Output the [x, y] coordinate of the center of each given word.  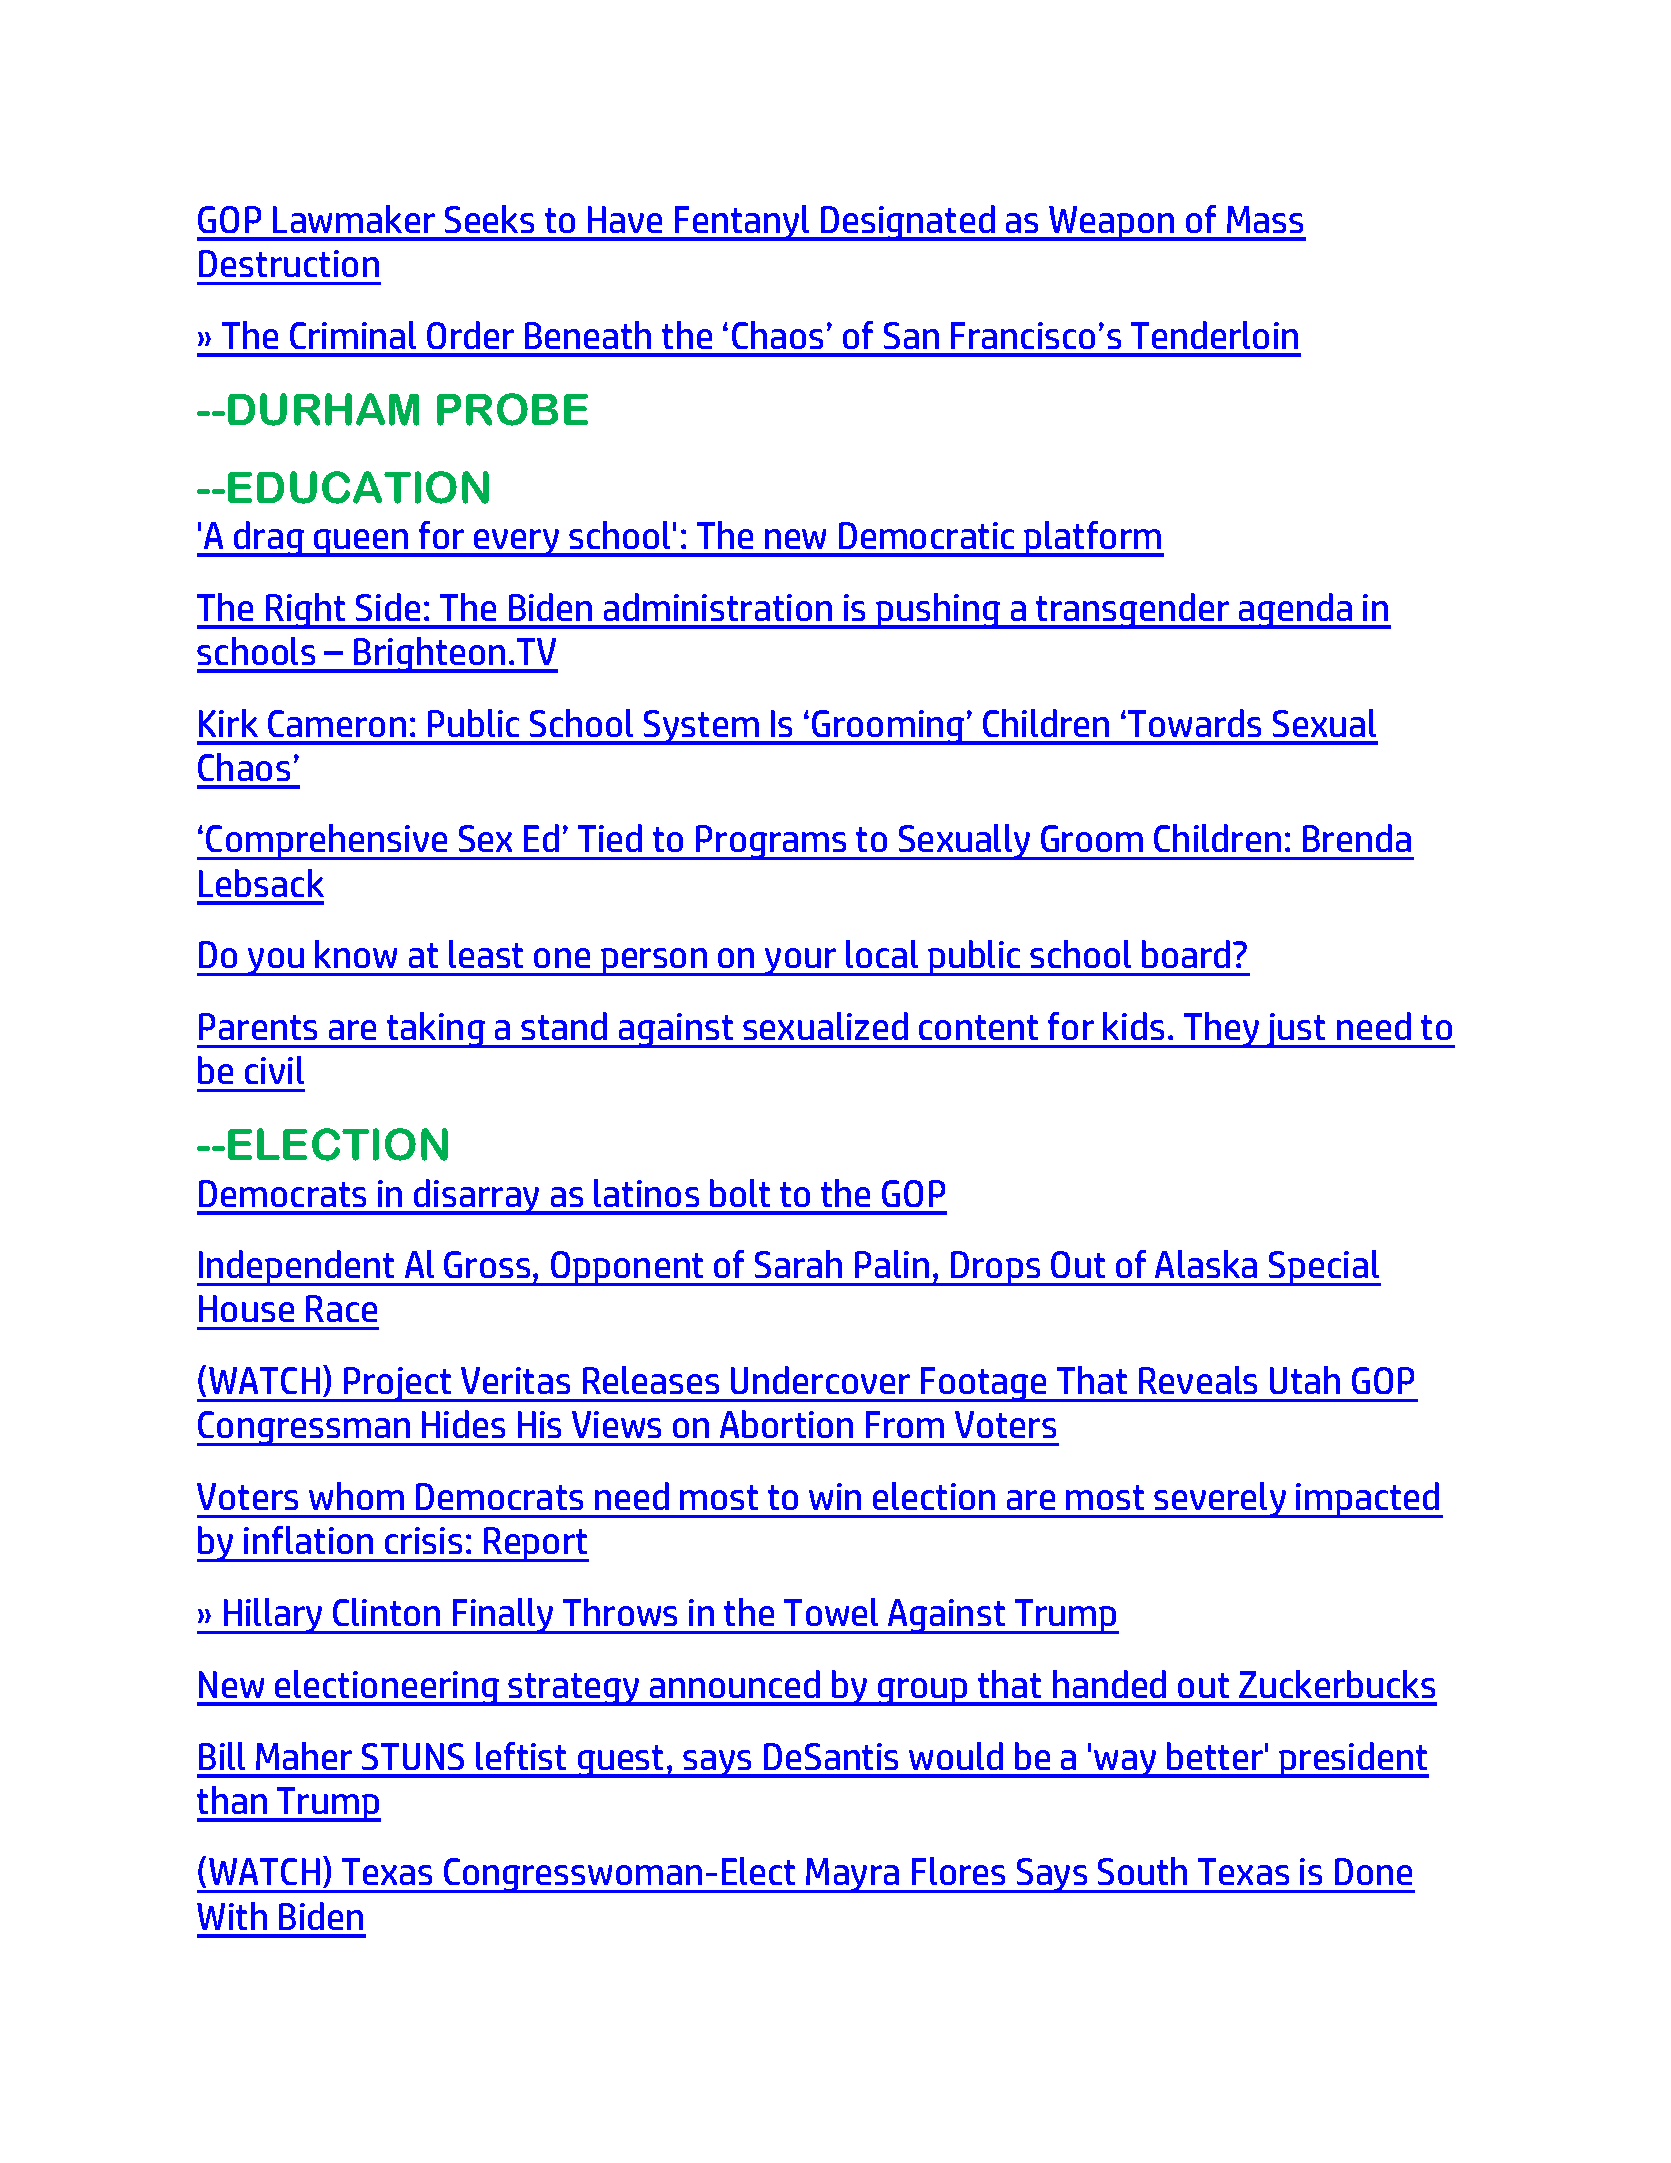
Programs [771, 842]
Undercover [820, 1380]
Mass [1265, 219]
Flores [958, 1871]
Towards [1194, 723]
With [232, 1916]
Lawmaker [354, 219]
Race [341, 1308]
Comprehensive [327, 842]
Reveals [1198, 1380]
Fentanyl [742, 223]
